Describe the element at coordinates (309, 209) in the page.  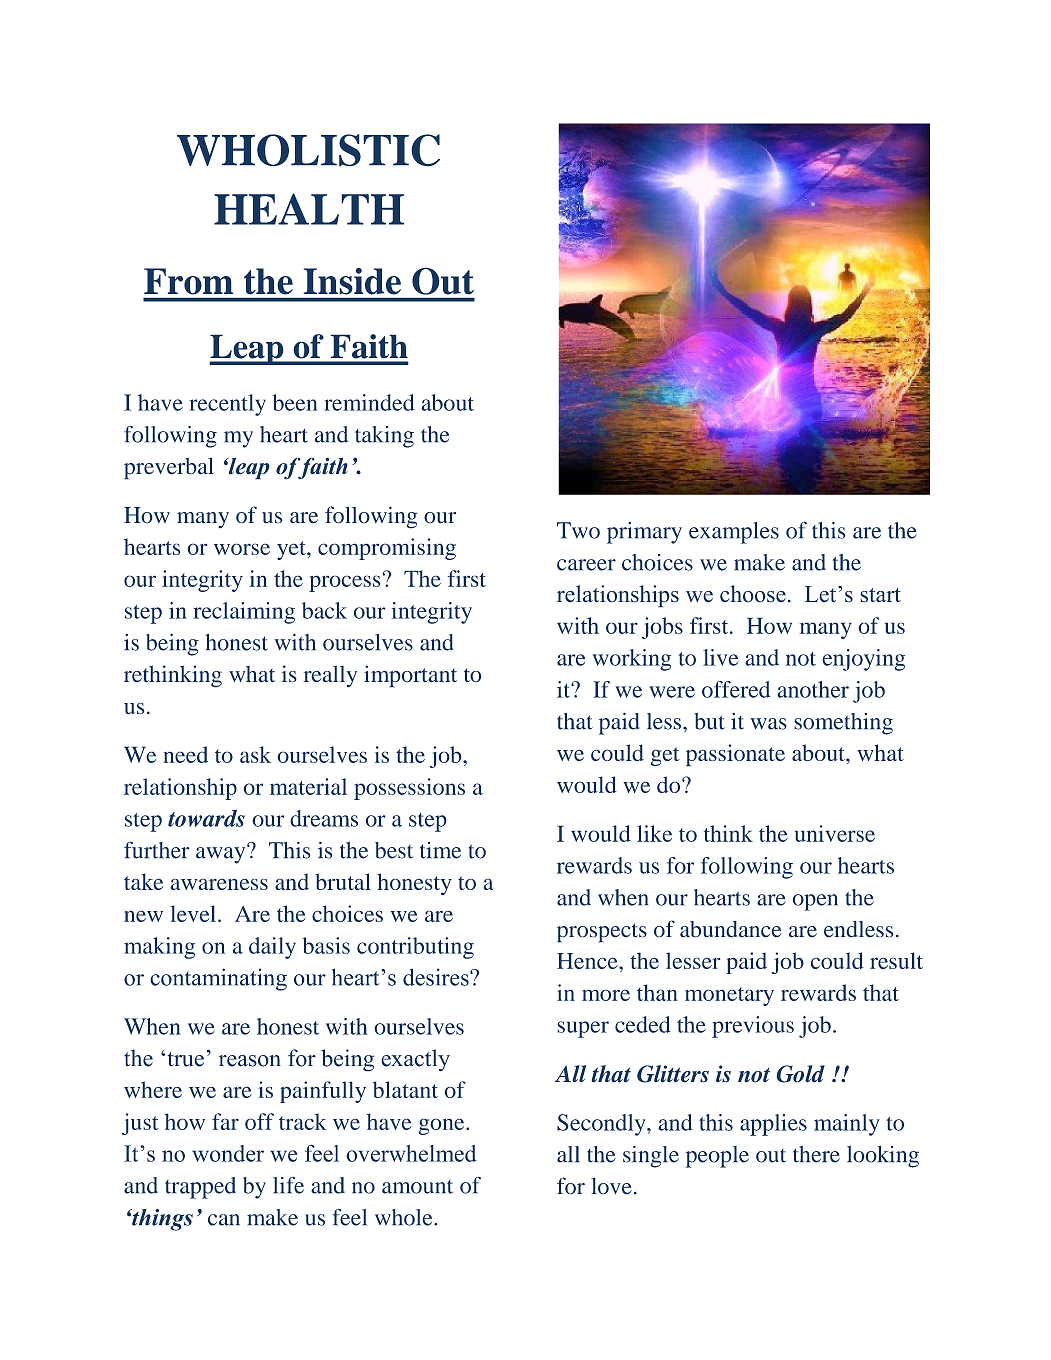
I see `HEALTH` at that location.
